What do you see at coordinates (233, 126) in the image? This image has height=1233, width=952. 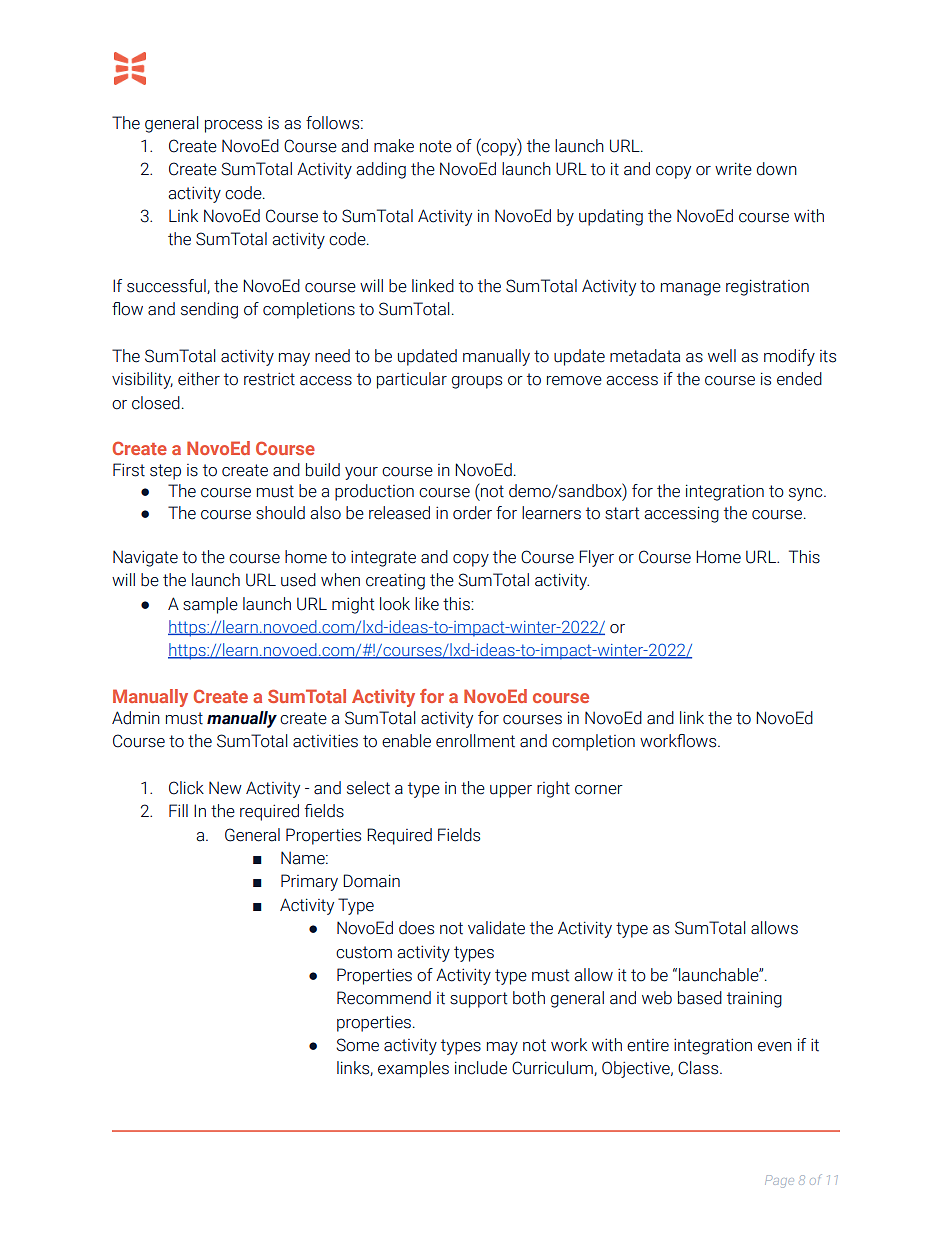 I see `process` at bounding box center [233, 126].
